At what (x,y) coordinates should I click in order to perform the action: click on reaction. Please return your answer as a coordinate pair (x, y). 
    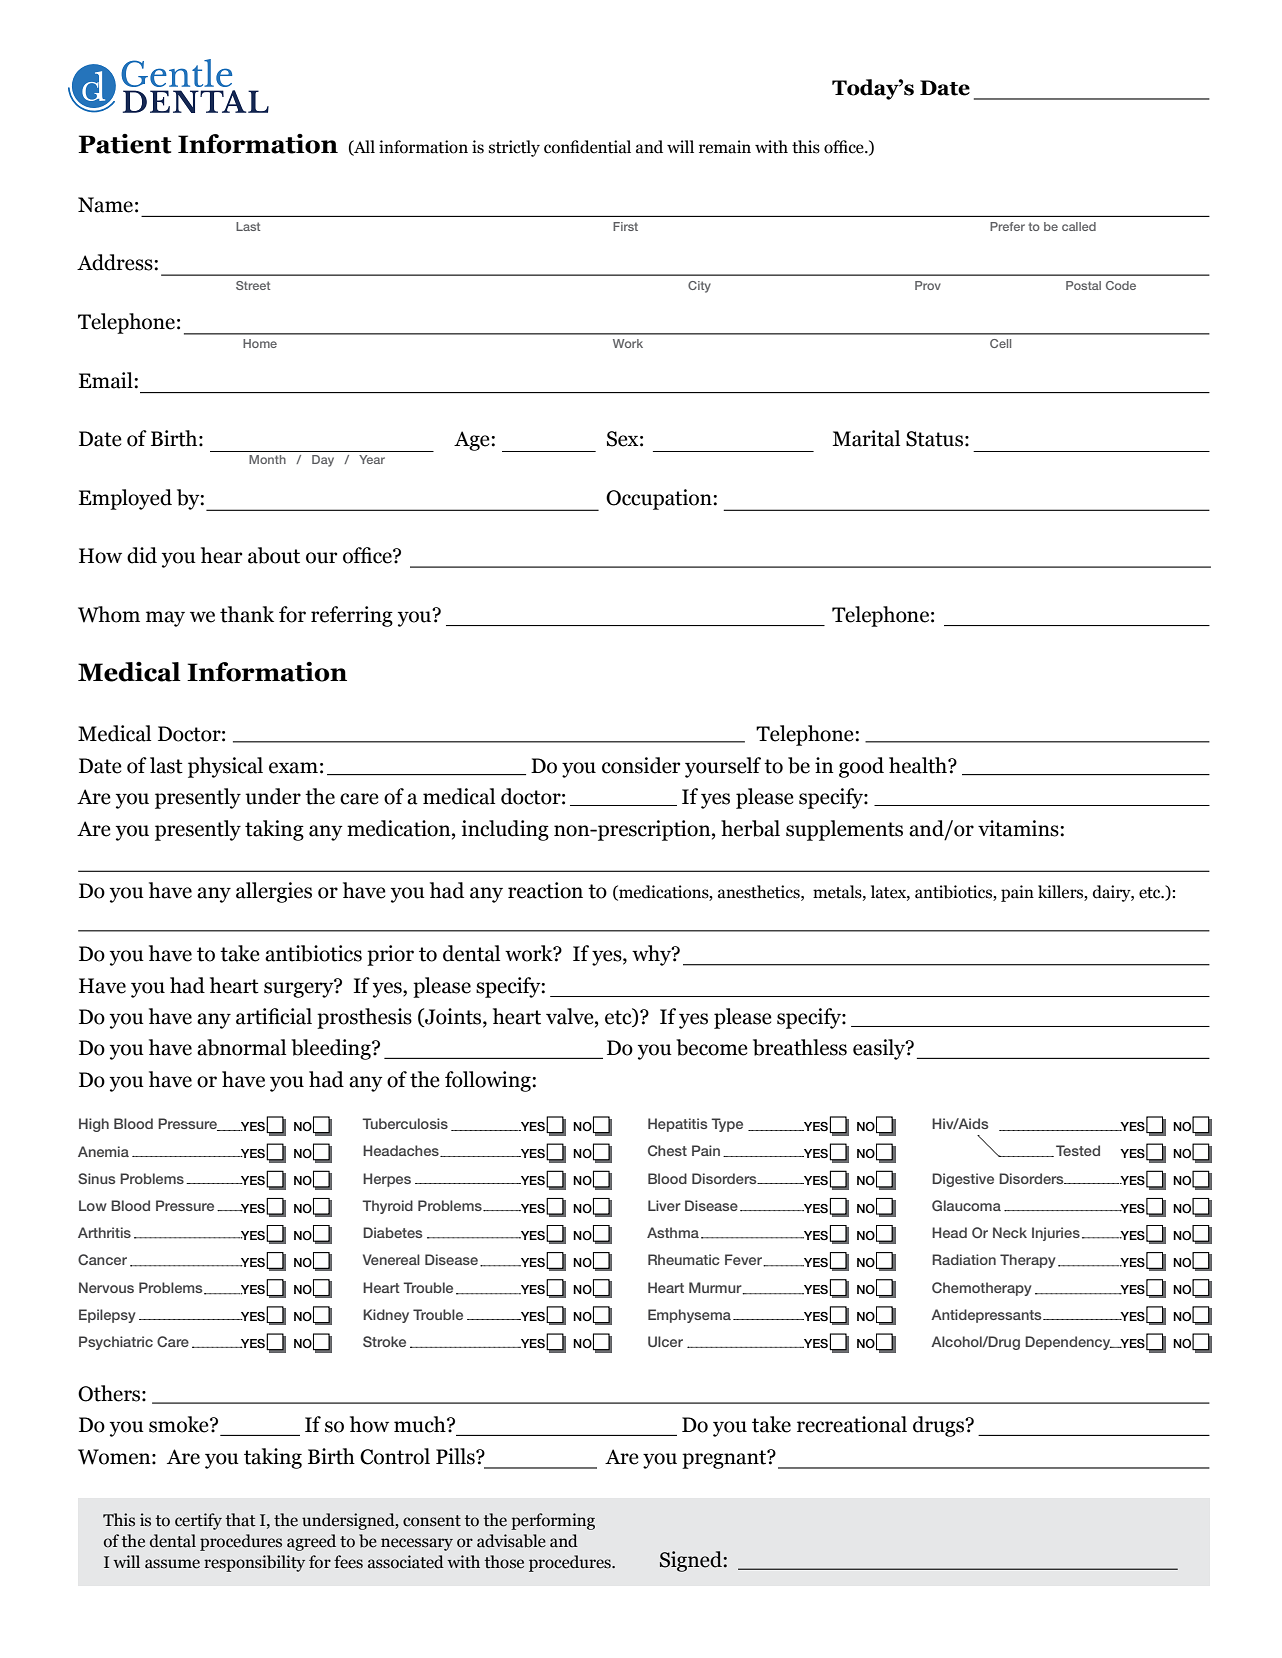
    Looking at the image, I should click on (545, 890).
